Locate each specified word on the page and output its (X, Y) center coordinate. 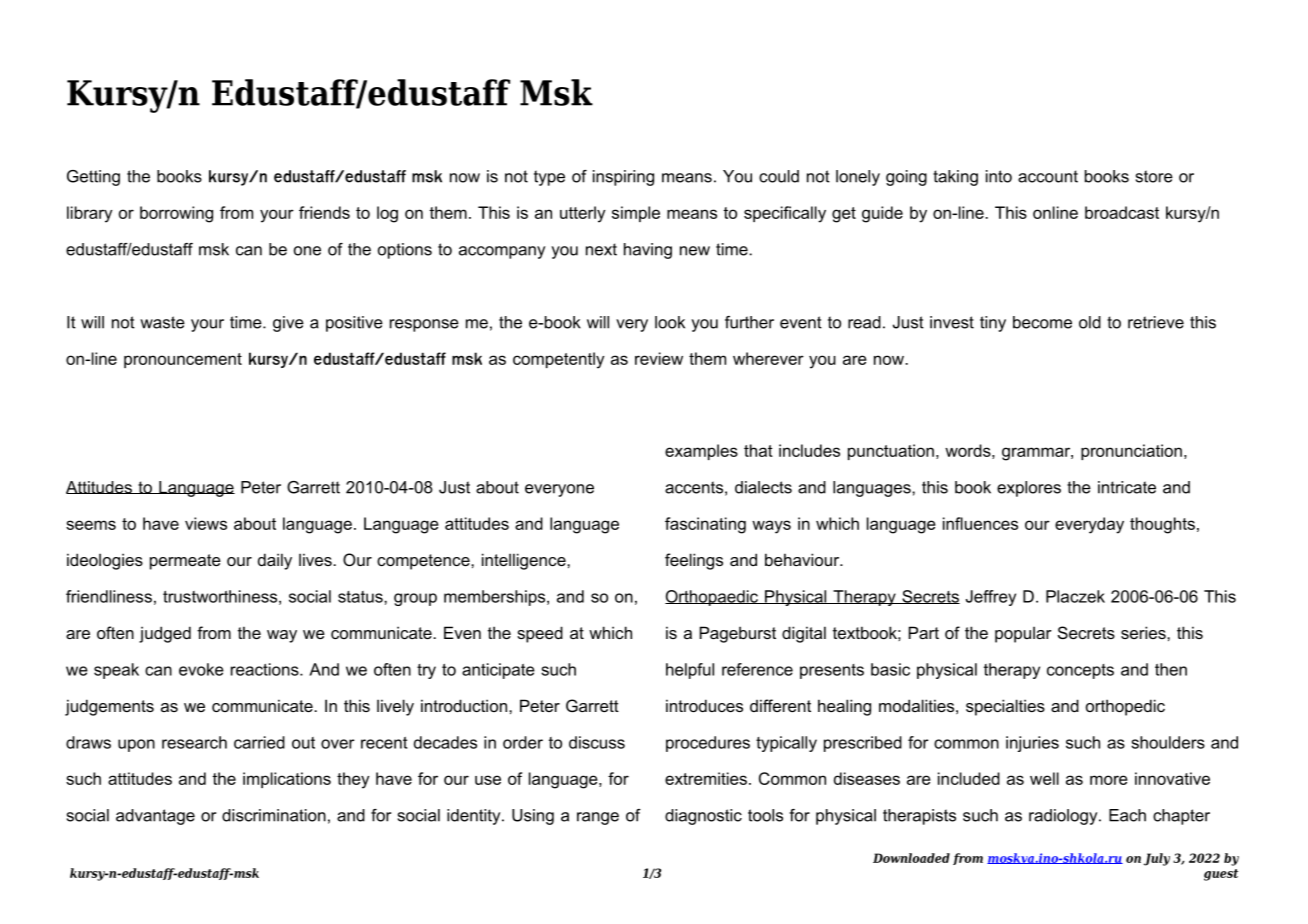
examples (701, 452)
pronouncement (183, 360)
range (598, 818)
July (1157, 859)
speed (540, 634)
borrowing (176, 214)
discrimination (274, 815)
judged (165, 634)
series (1144, 632)
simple (636, 214)
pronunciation (1131, 452)
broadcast (1122, 212)
